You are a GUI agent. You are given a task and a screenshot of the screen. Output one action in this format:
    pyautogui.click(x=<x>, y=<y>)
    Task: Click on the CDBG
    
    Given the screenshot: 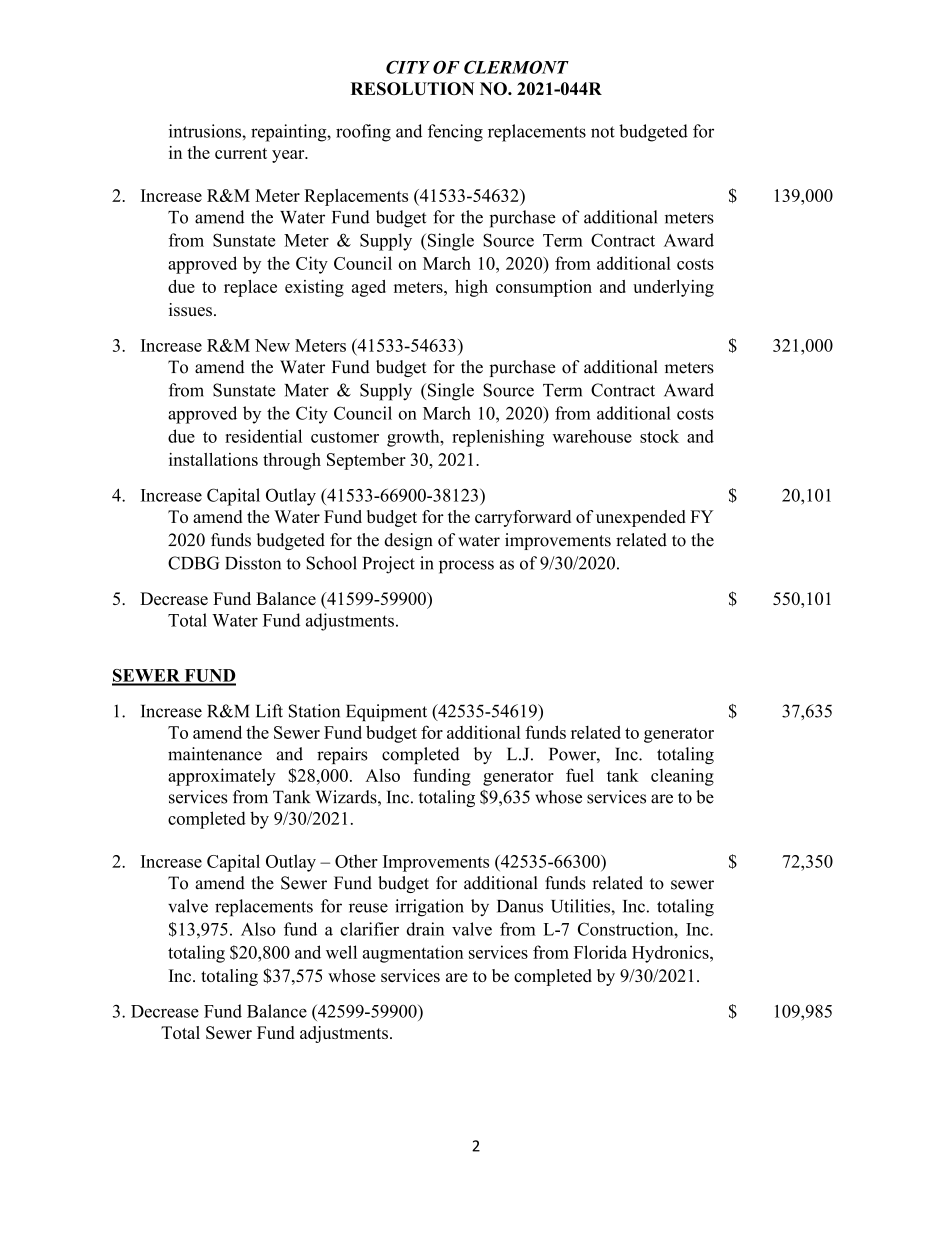 What is the action you would take?
    pyautogui.click(x=194, y=563)
